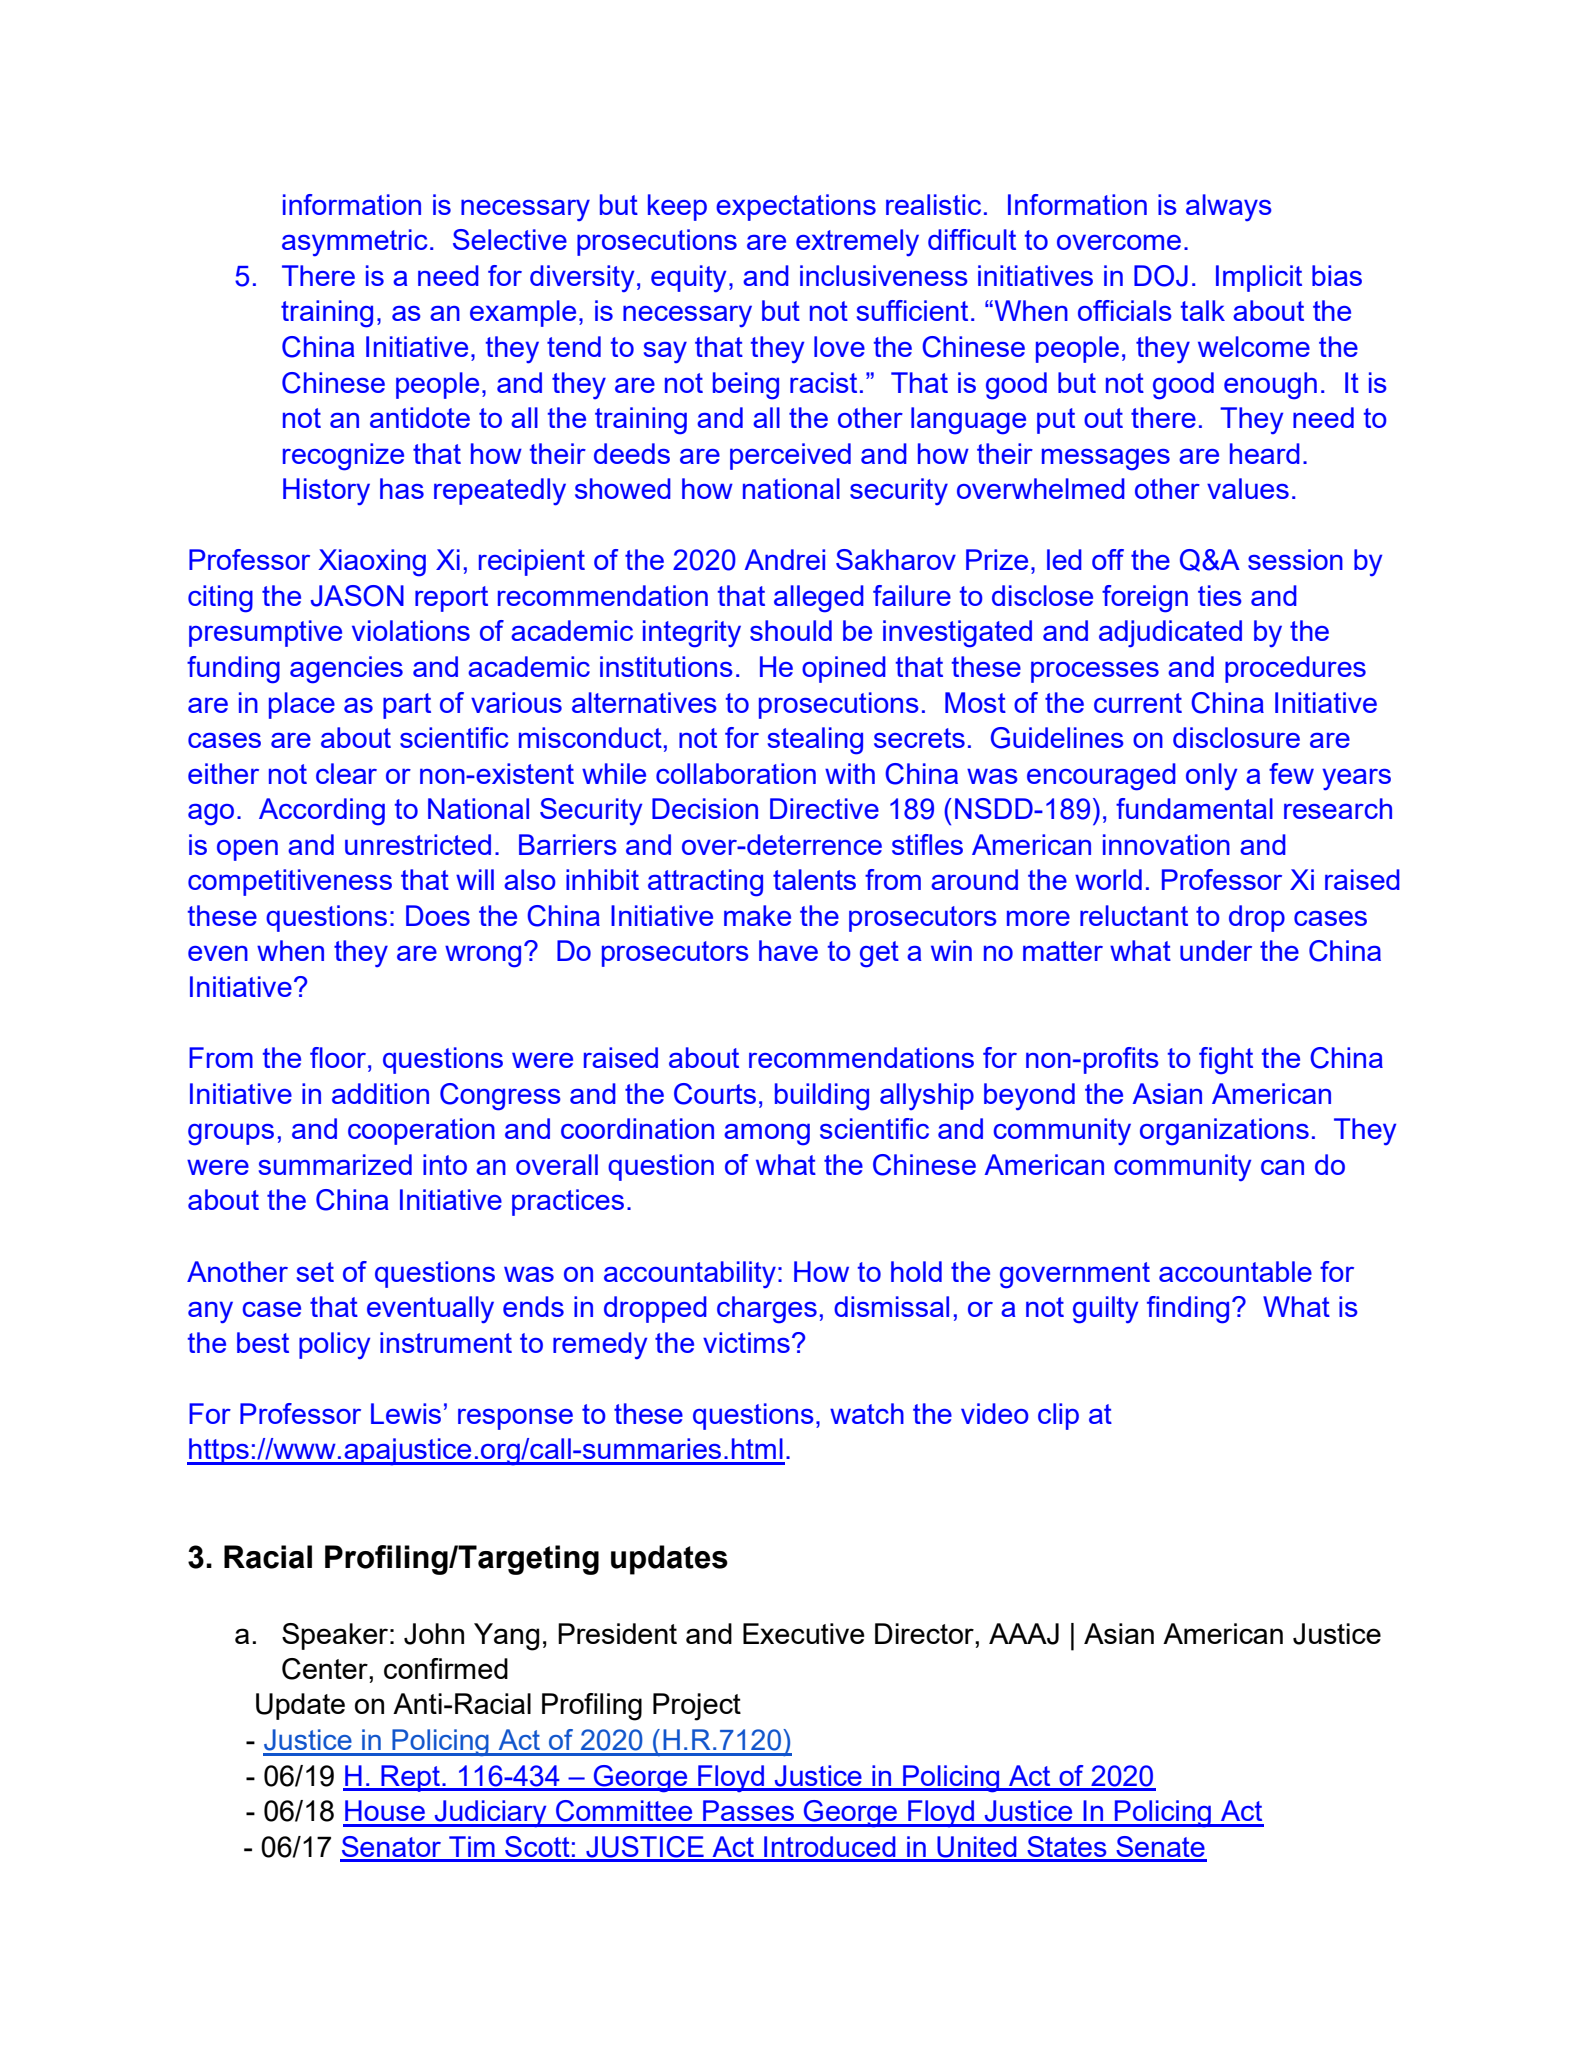  I want to click on Center, so click(326, 1669).
